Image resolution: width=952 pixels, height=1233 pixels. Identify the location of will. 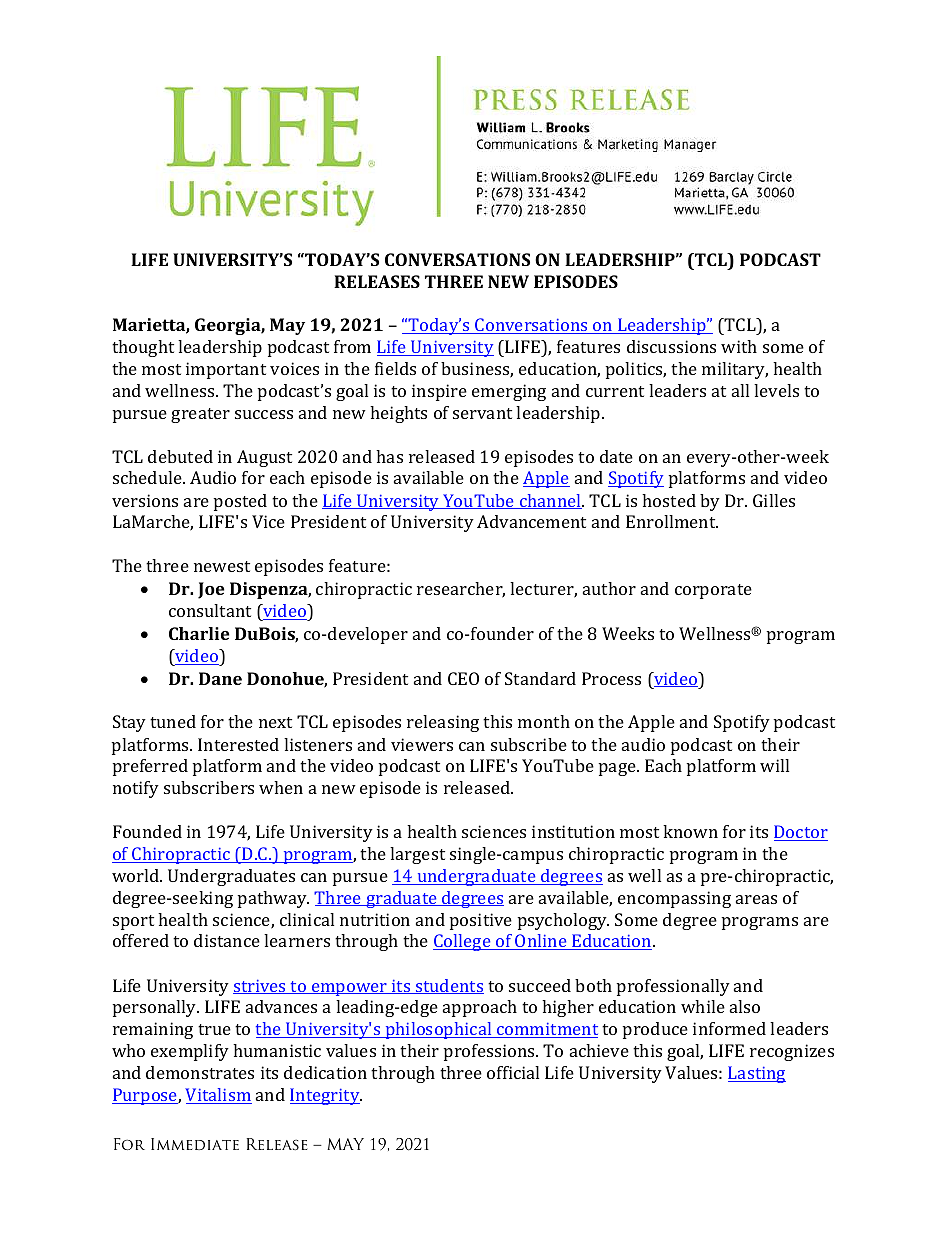
(774, 765).
